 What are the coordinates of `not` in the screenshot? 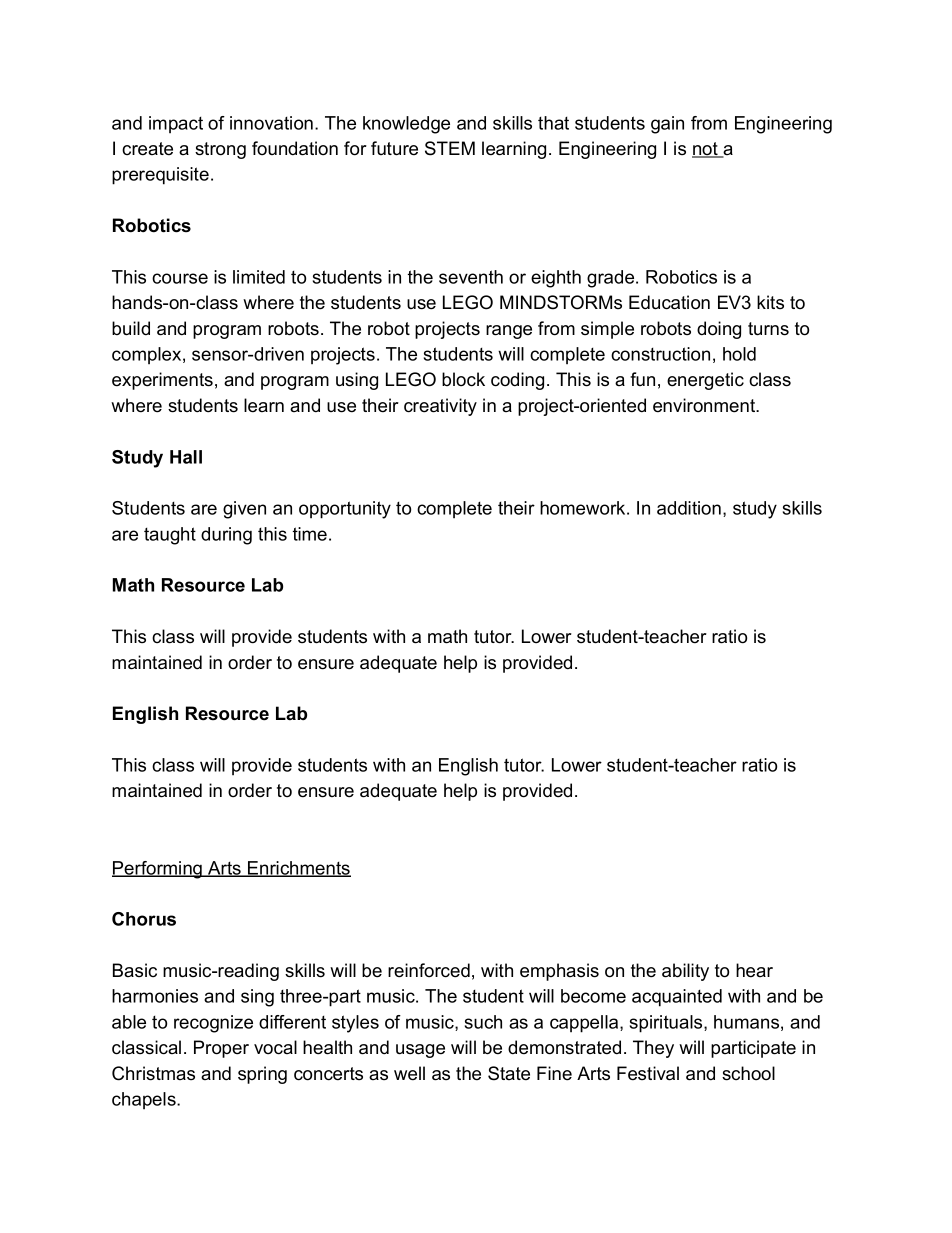 It's located at (706, 150).
